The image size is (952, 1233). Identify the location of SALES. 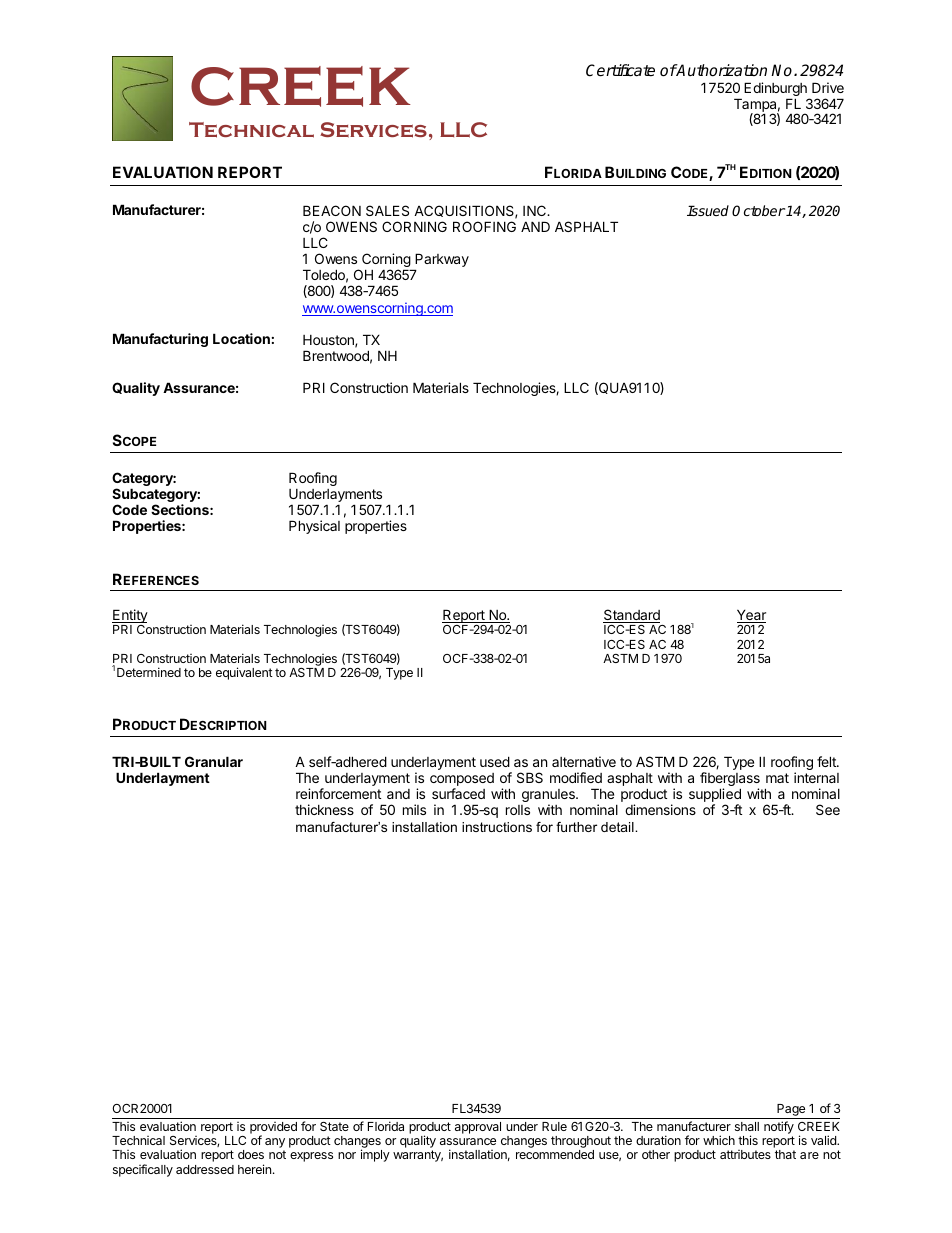
(387, 210).
